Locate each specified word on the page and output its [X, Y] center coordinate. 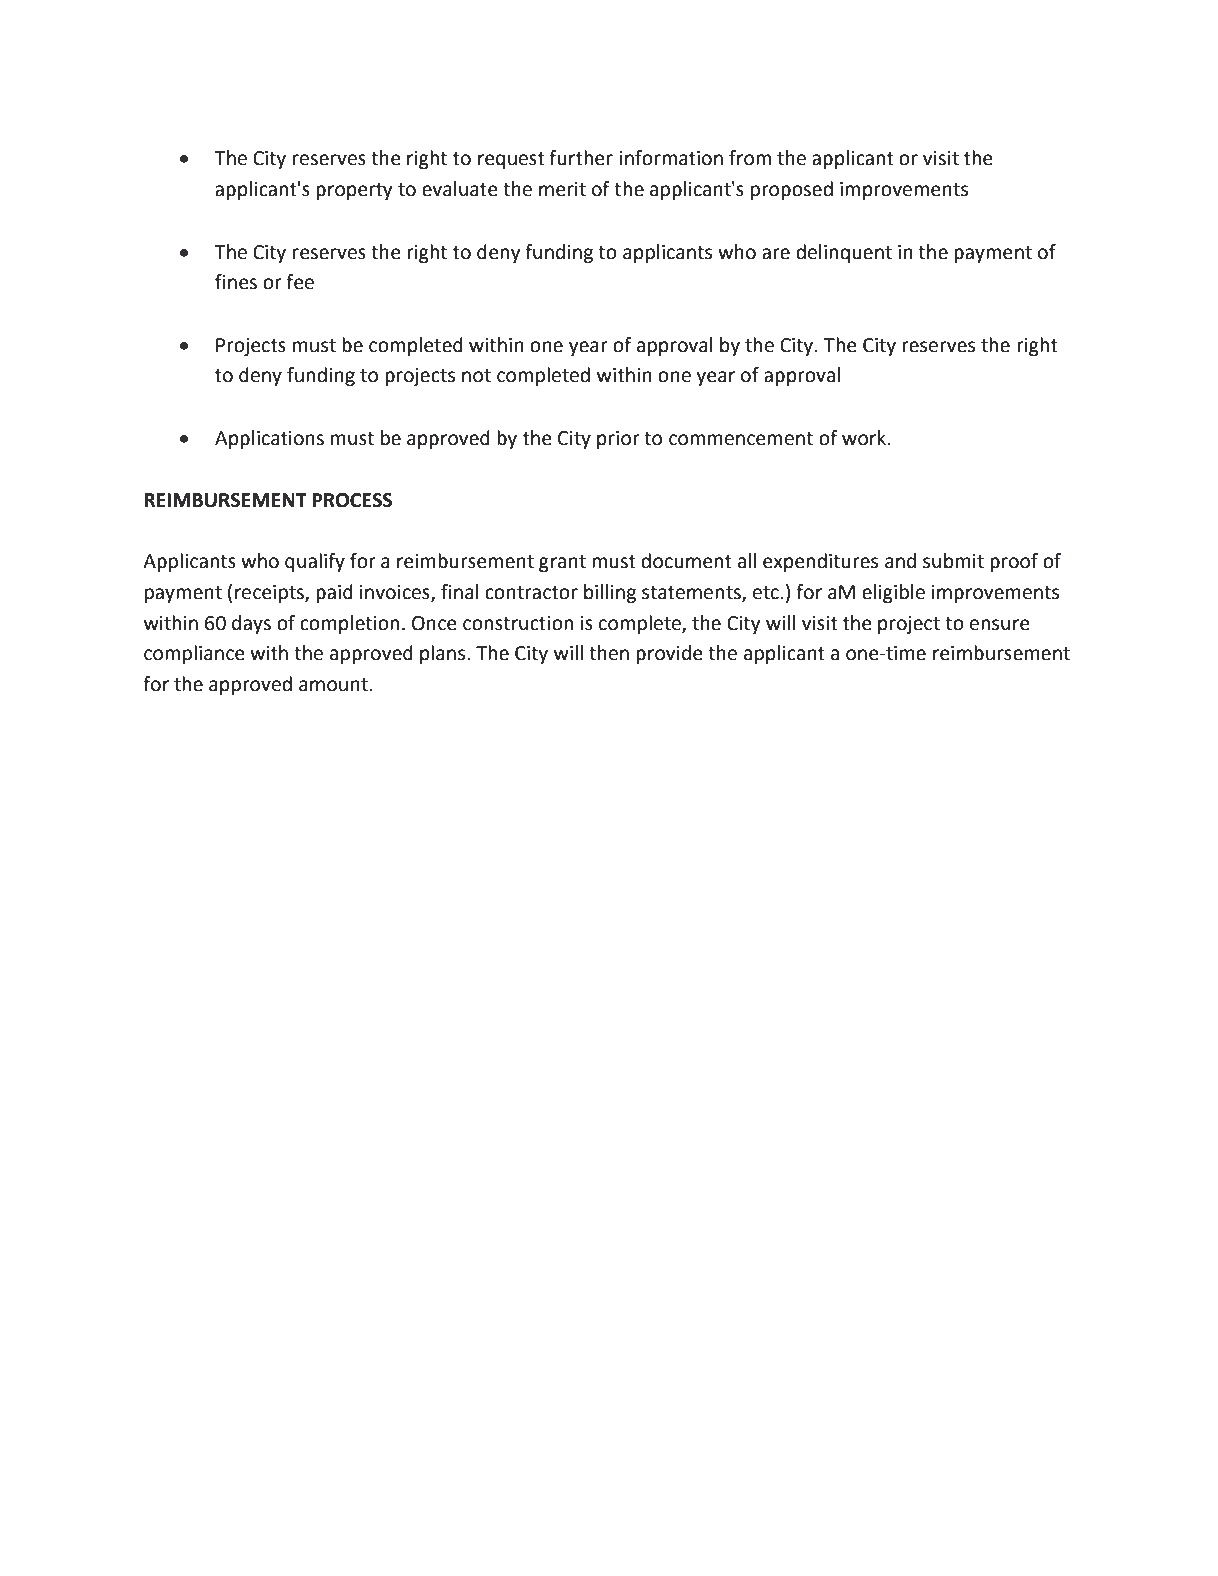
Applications [269, 439]
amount [334, 685]
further [581, 158]
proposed [792, 190]
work [865, 438]
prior [618, 440]
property [354, 191]
